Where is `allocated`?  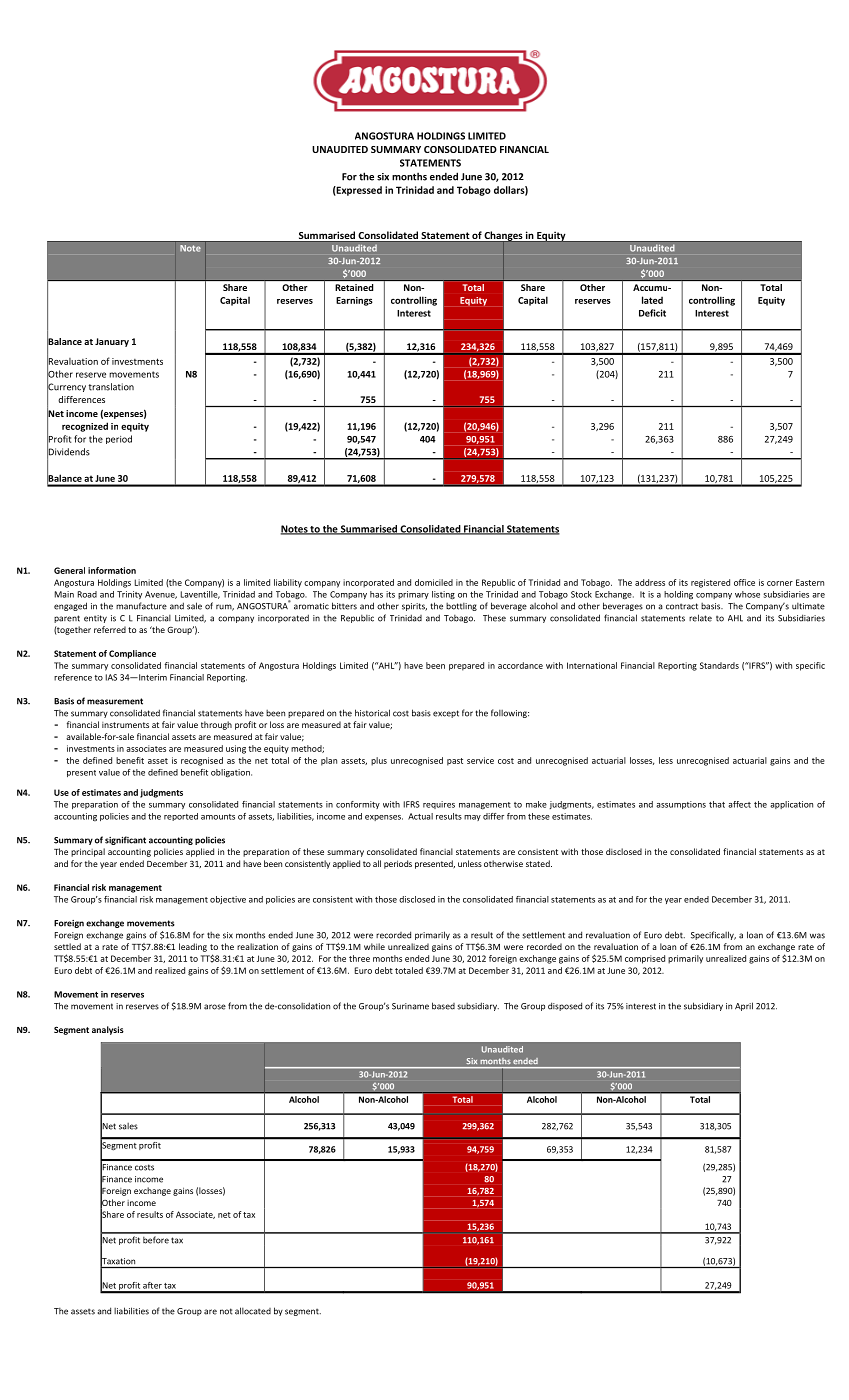 allocated is located at coordinates (253, 1311).
